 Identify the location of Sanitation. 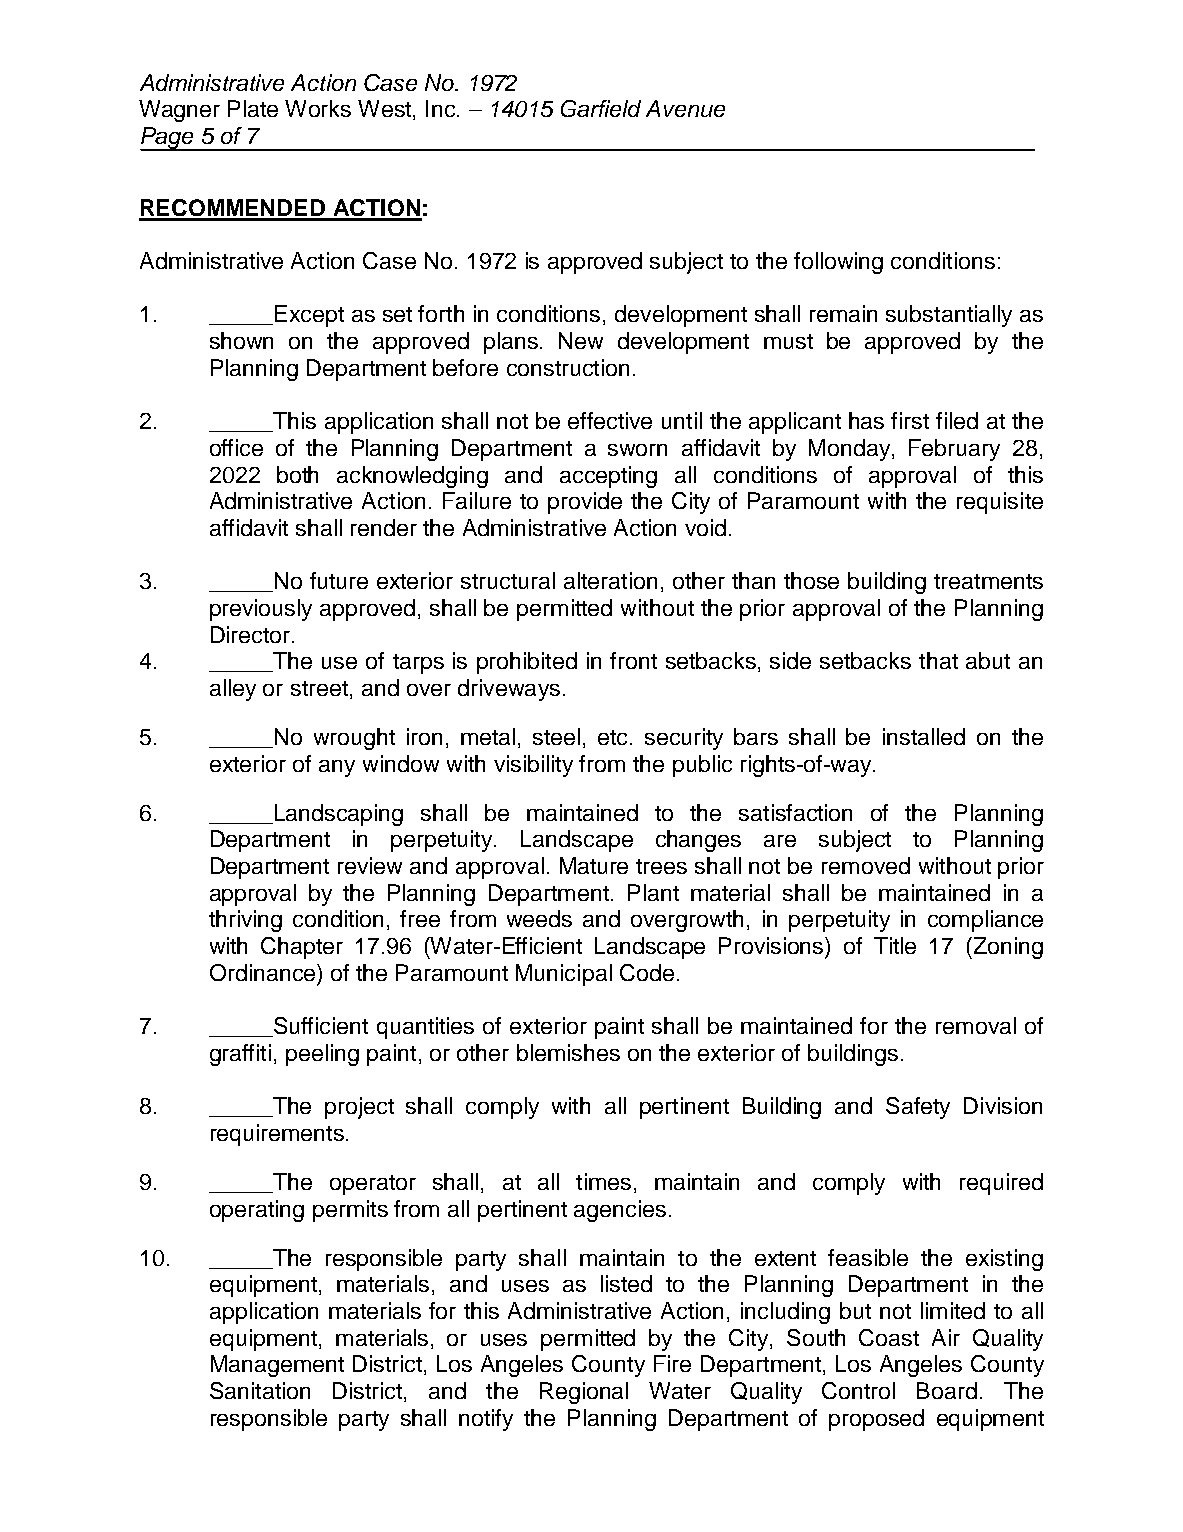
(260, 1390).
